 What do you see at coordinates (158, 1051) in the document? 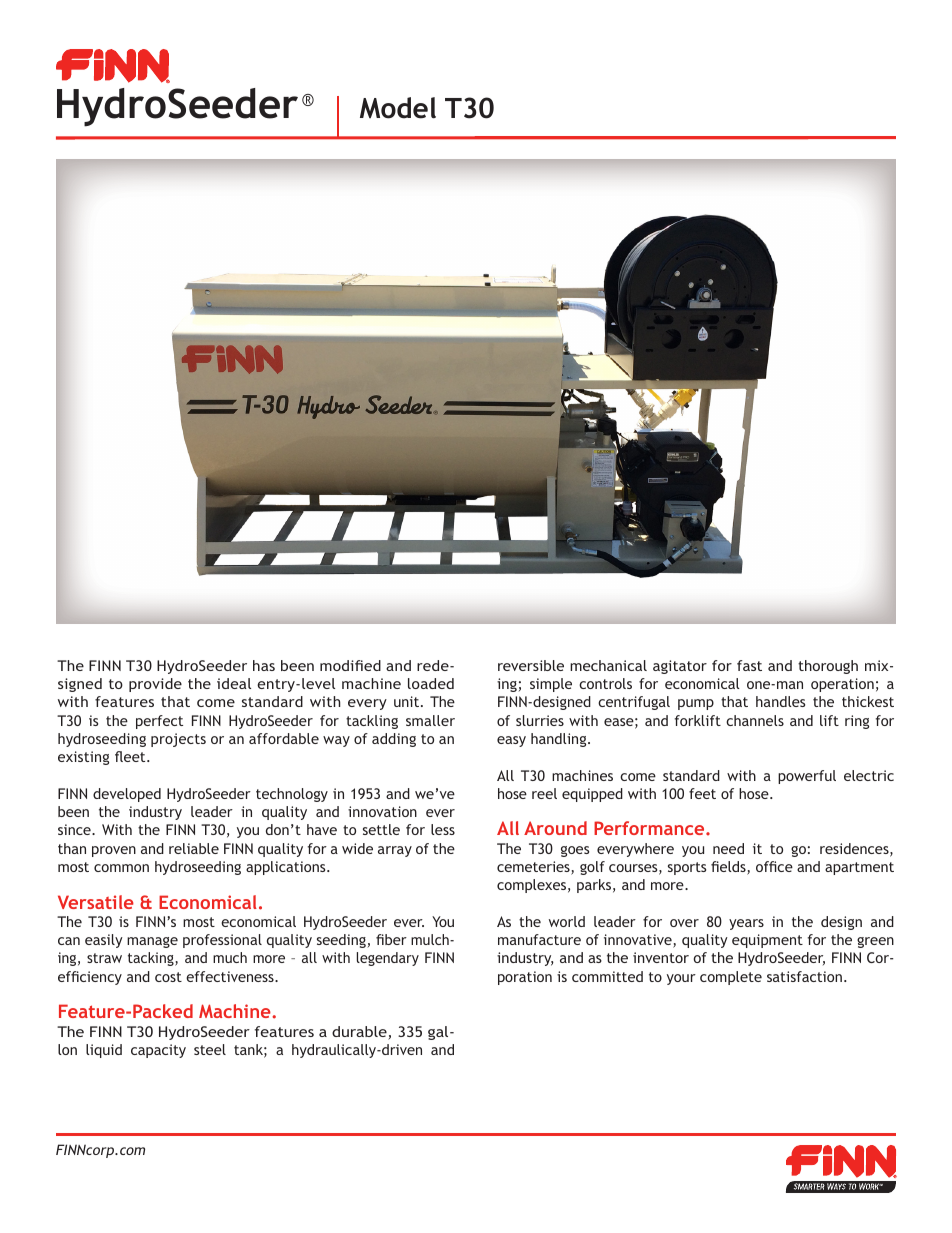
I see `capacity` at bounding box center [158, 1051].
